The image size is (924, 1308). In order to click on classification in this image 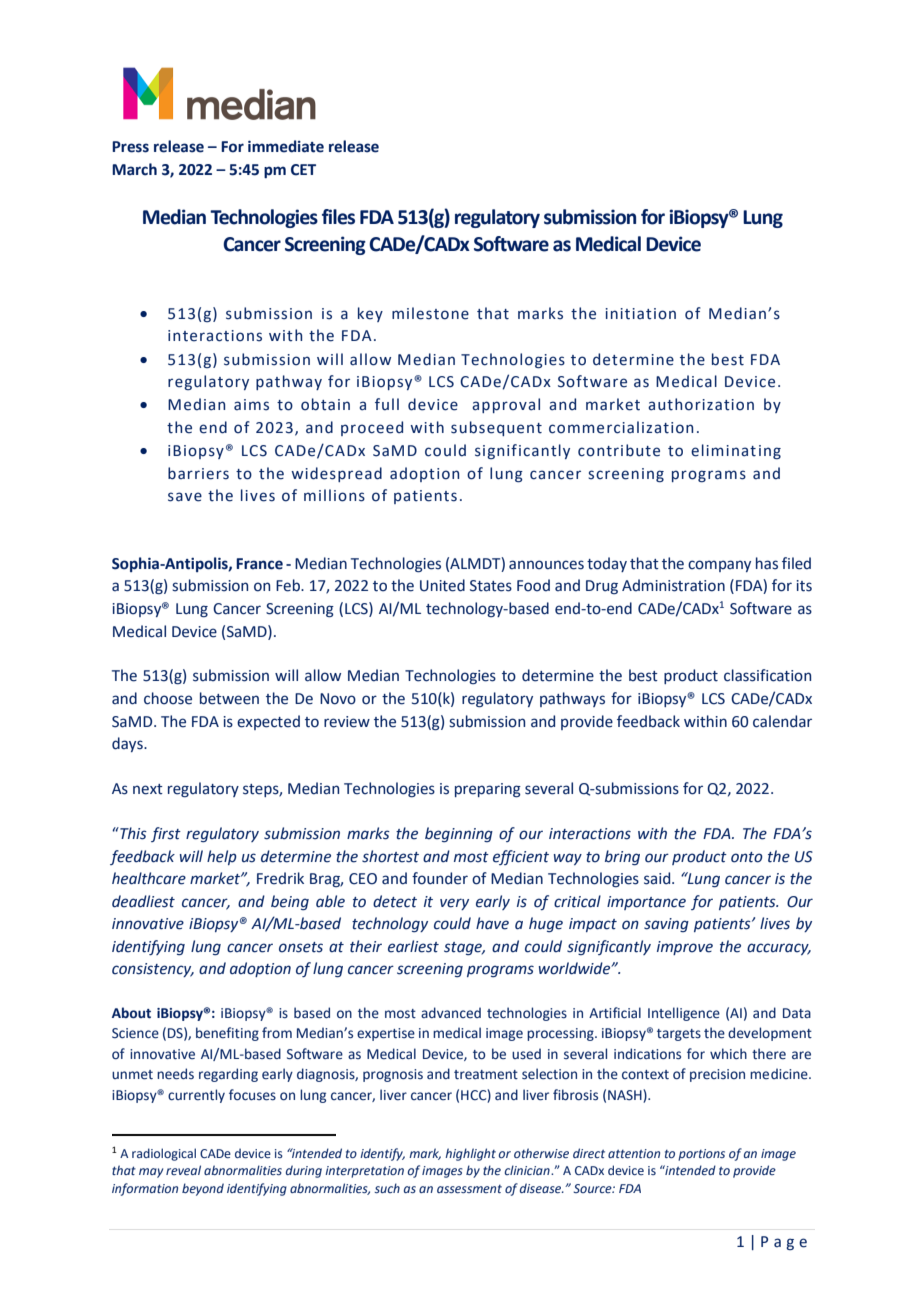, I will do `click(767, 675)`.
